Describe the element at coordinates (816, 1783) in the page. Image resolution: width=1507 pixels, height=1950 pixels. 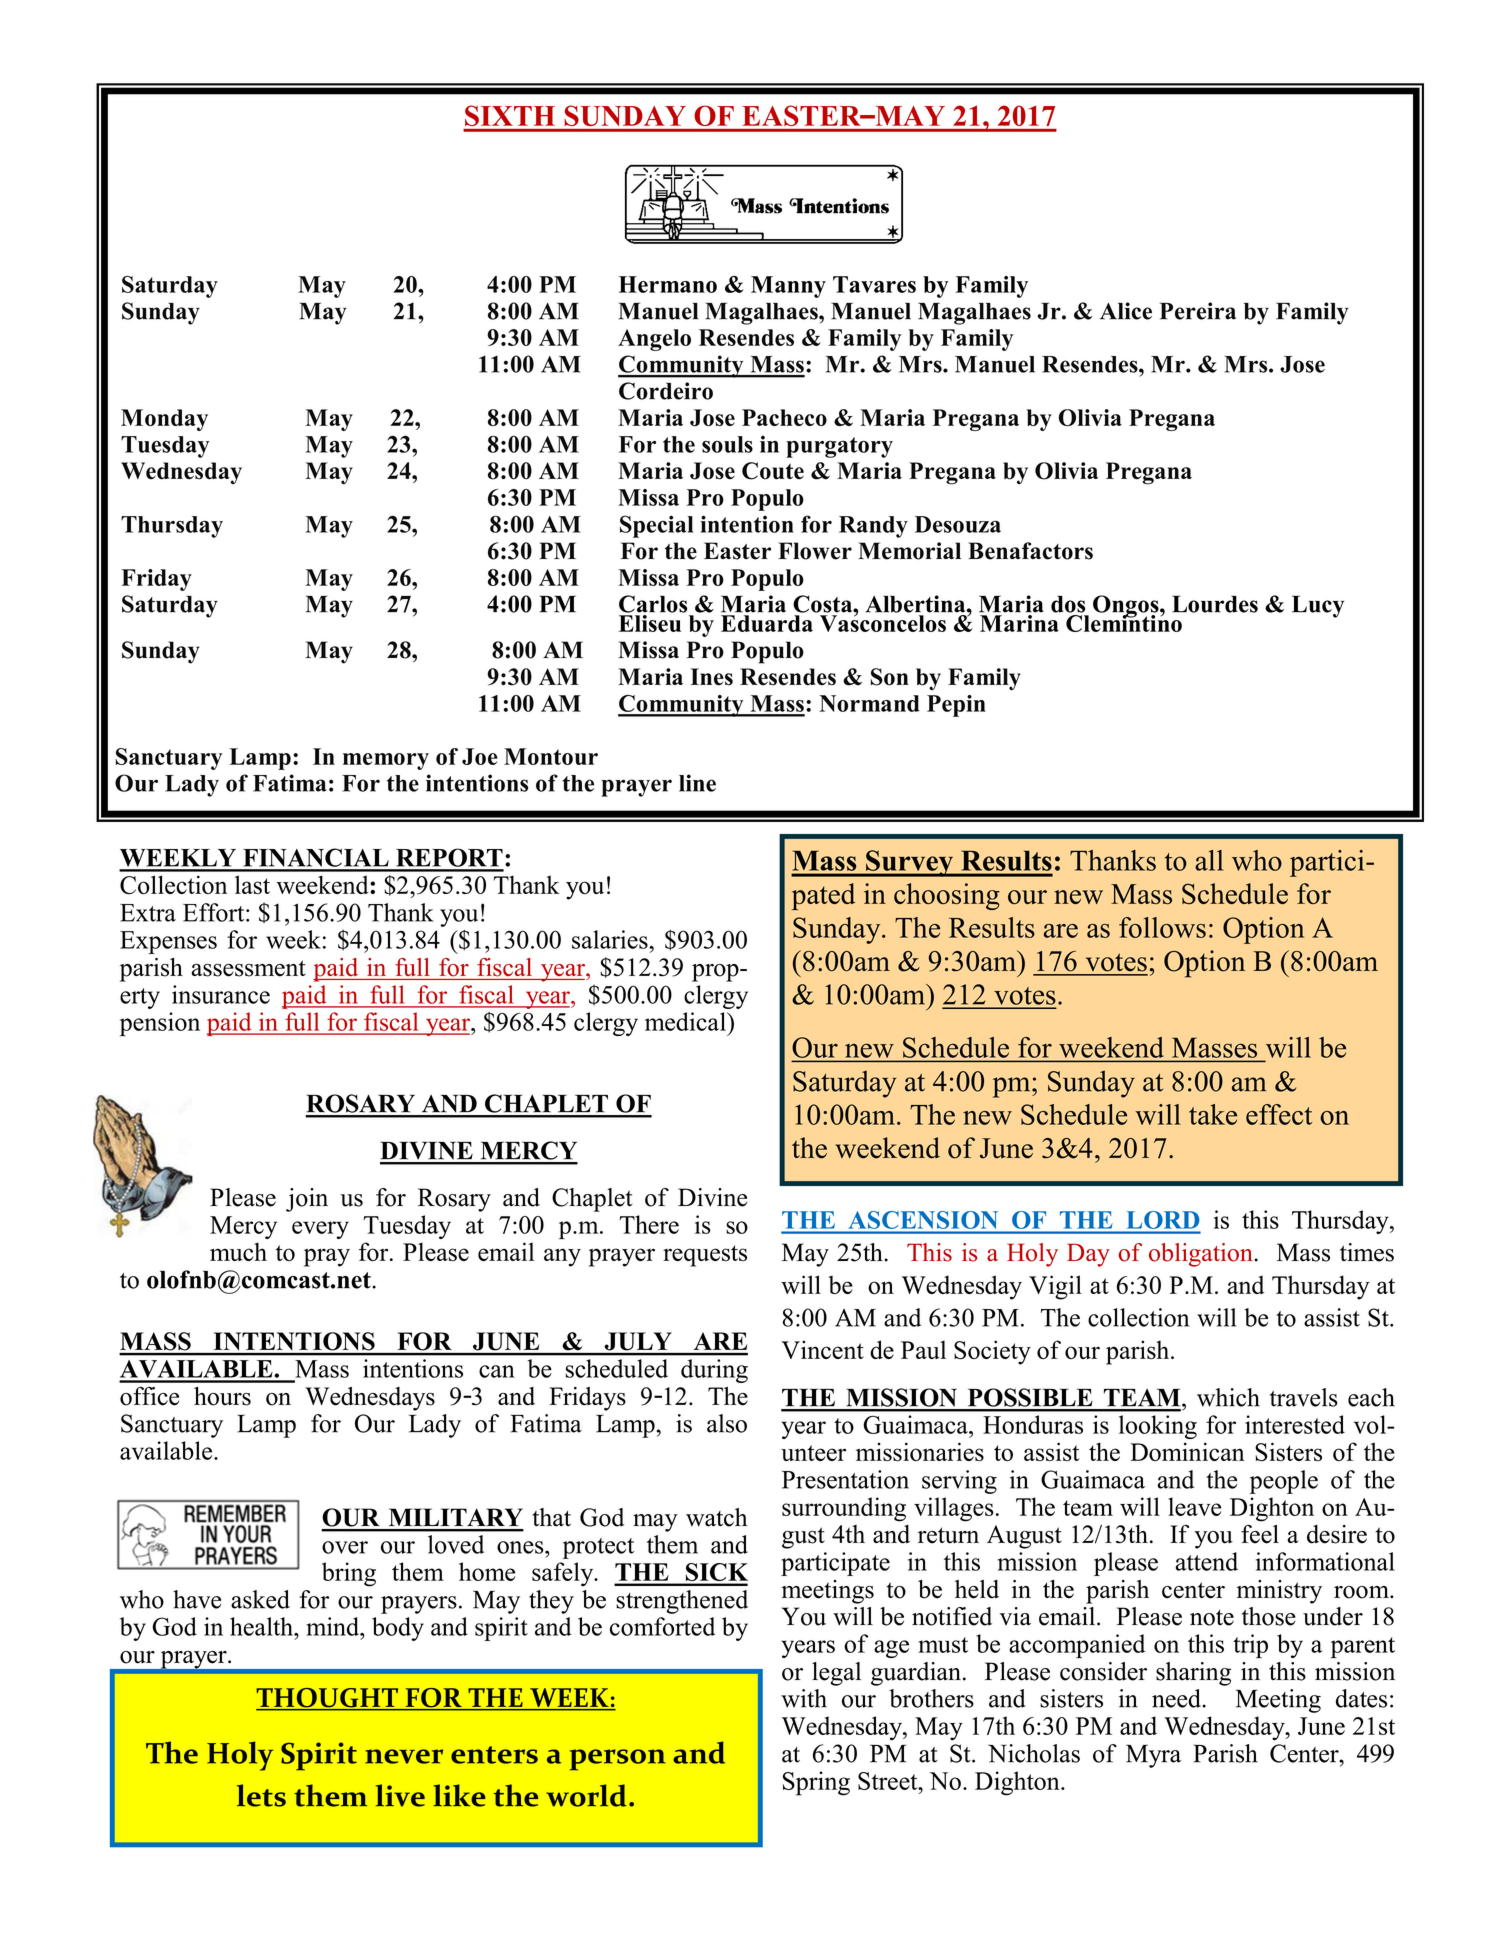
I see `Spring` at that location.
